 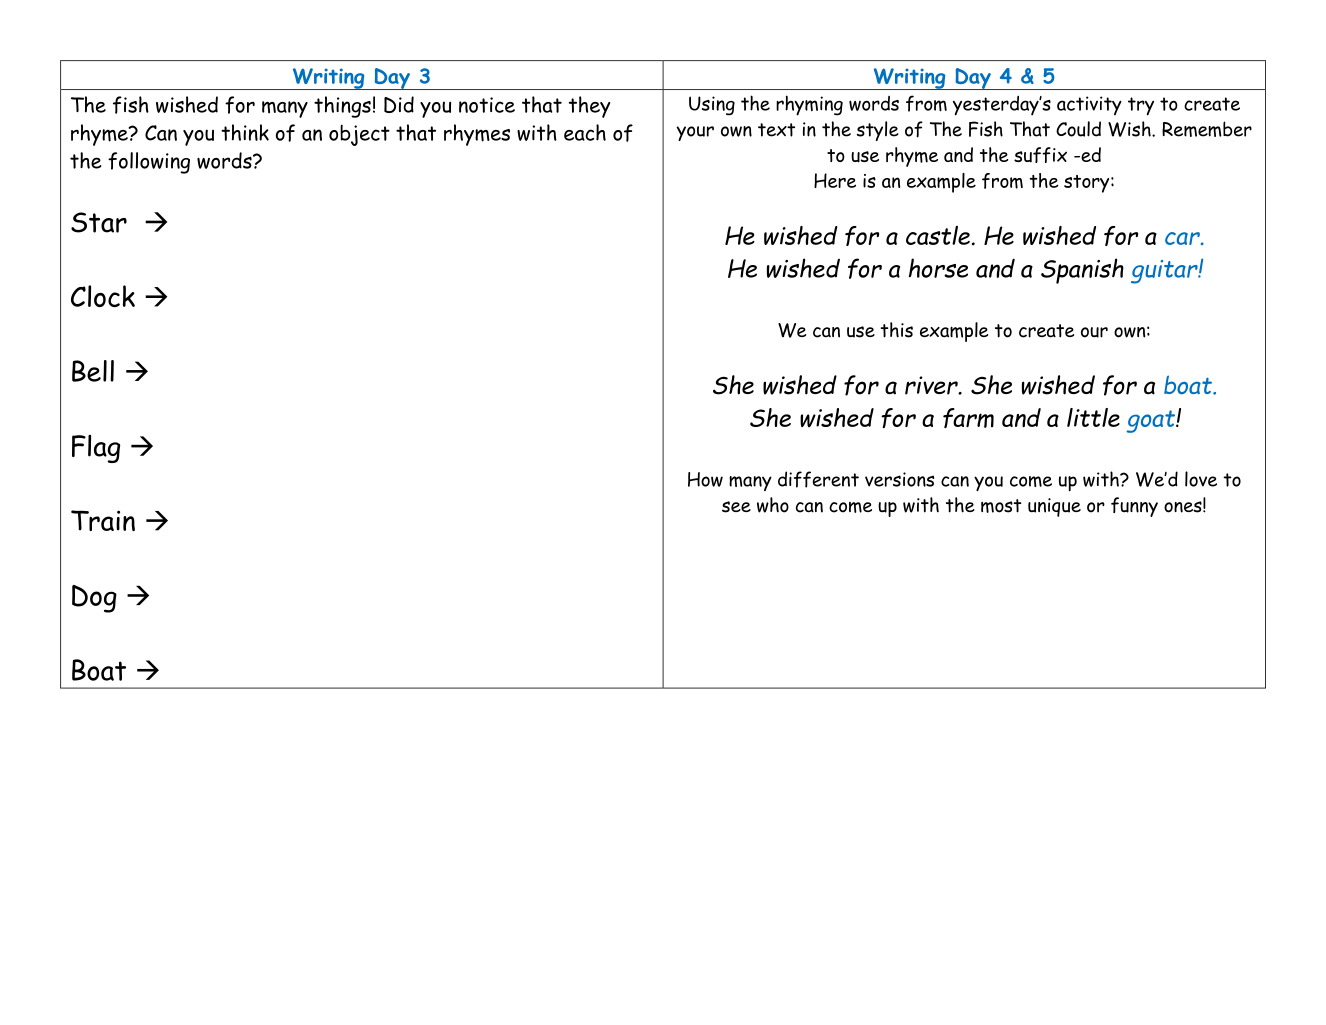 I want to click on your, so click(x=695, y=133).
